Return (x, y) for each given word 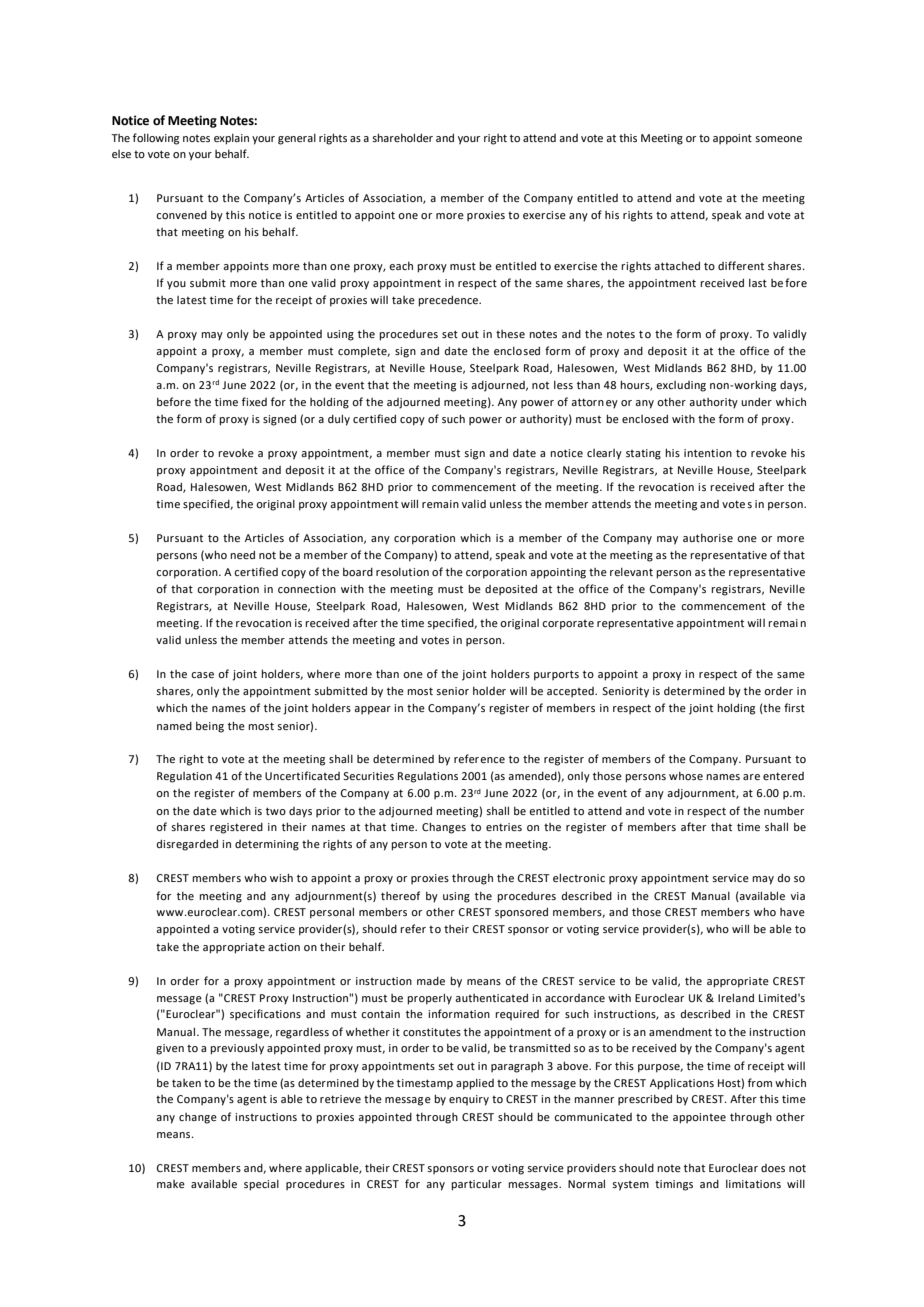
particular (476, 1185)
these (510, 334)
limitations (753, 1184)
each (401, 266)
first (794, 707)
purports (556, 675)
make (171, 1184)
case (202, 675)
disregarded (187, 845)
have (792, 912)
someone (778, 139)
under (756, 402)
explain (231, 139)
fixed (254, 401)
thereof (400, 895)
